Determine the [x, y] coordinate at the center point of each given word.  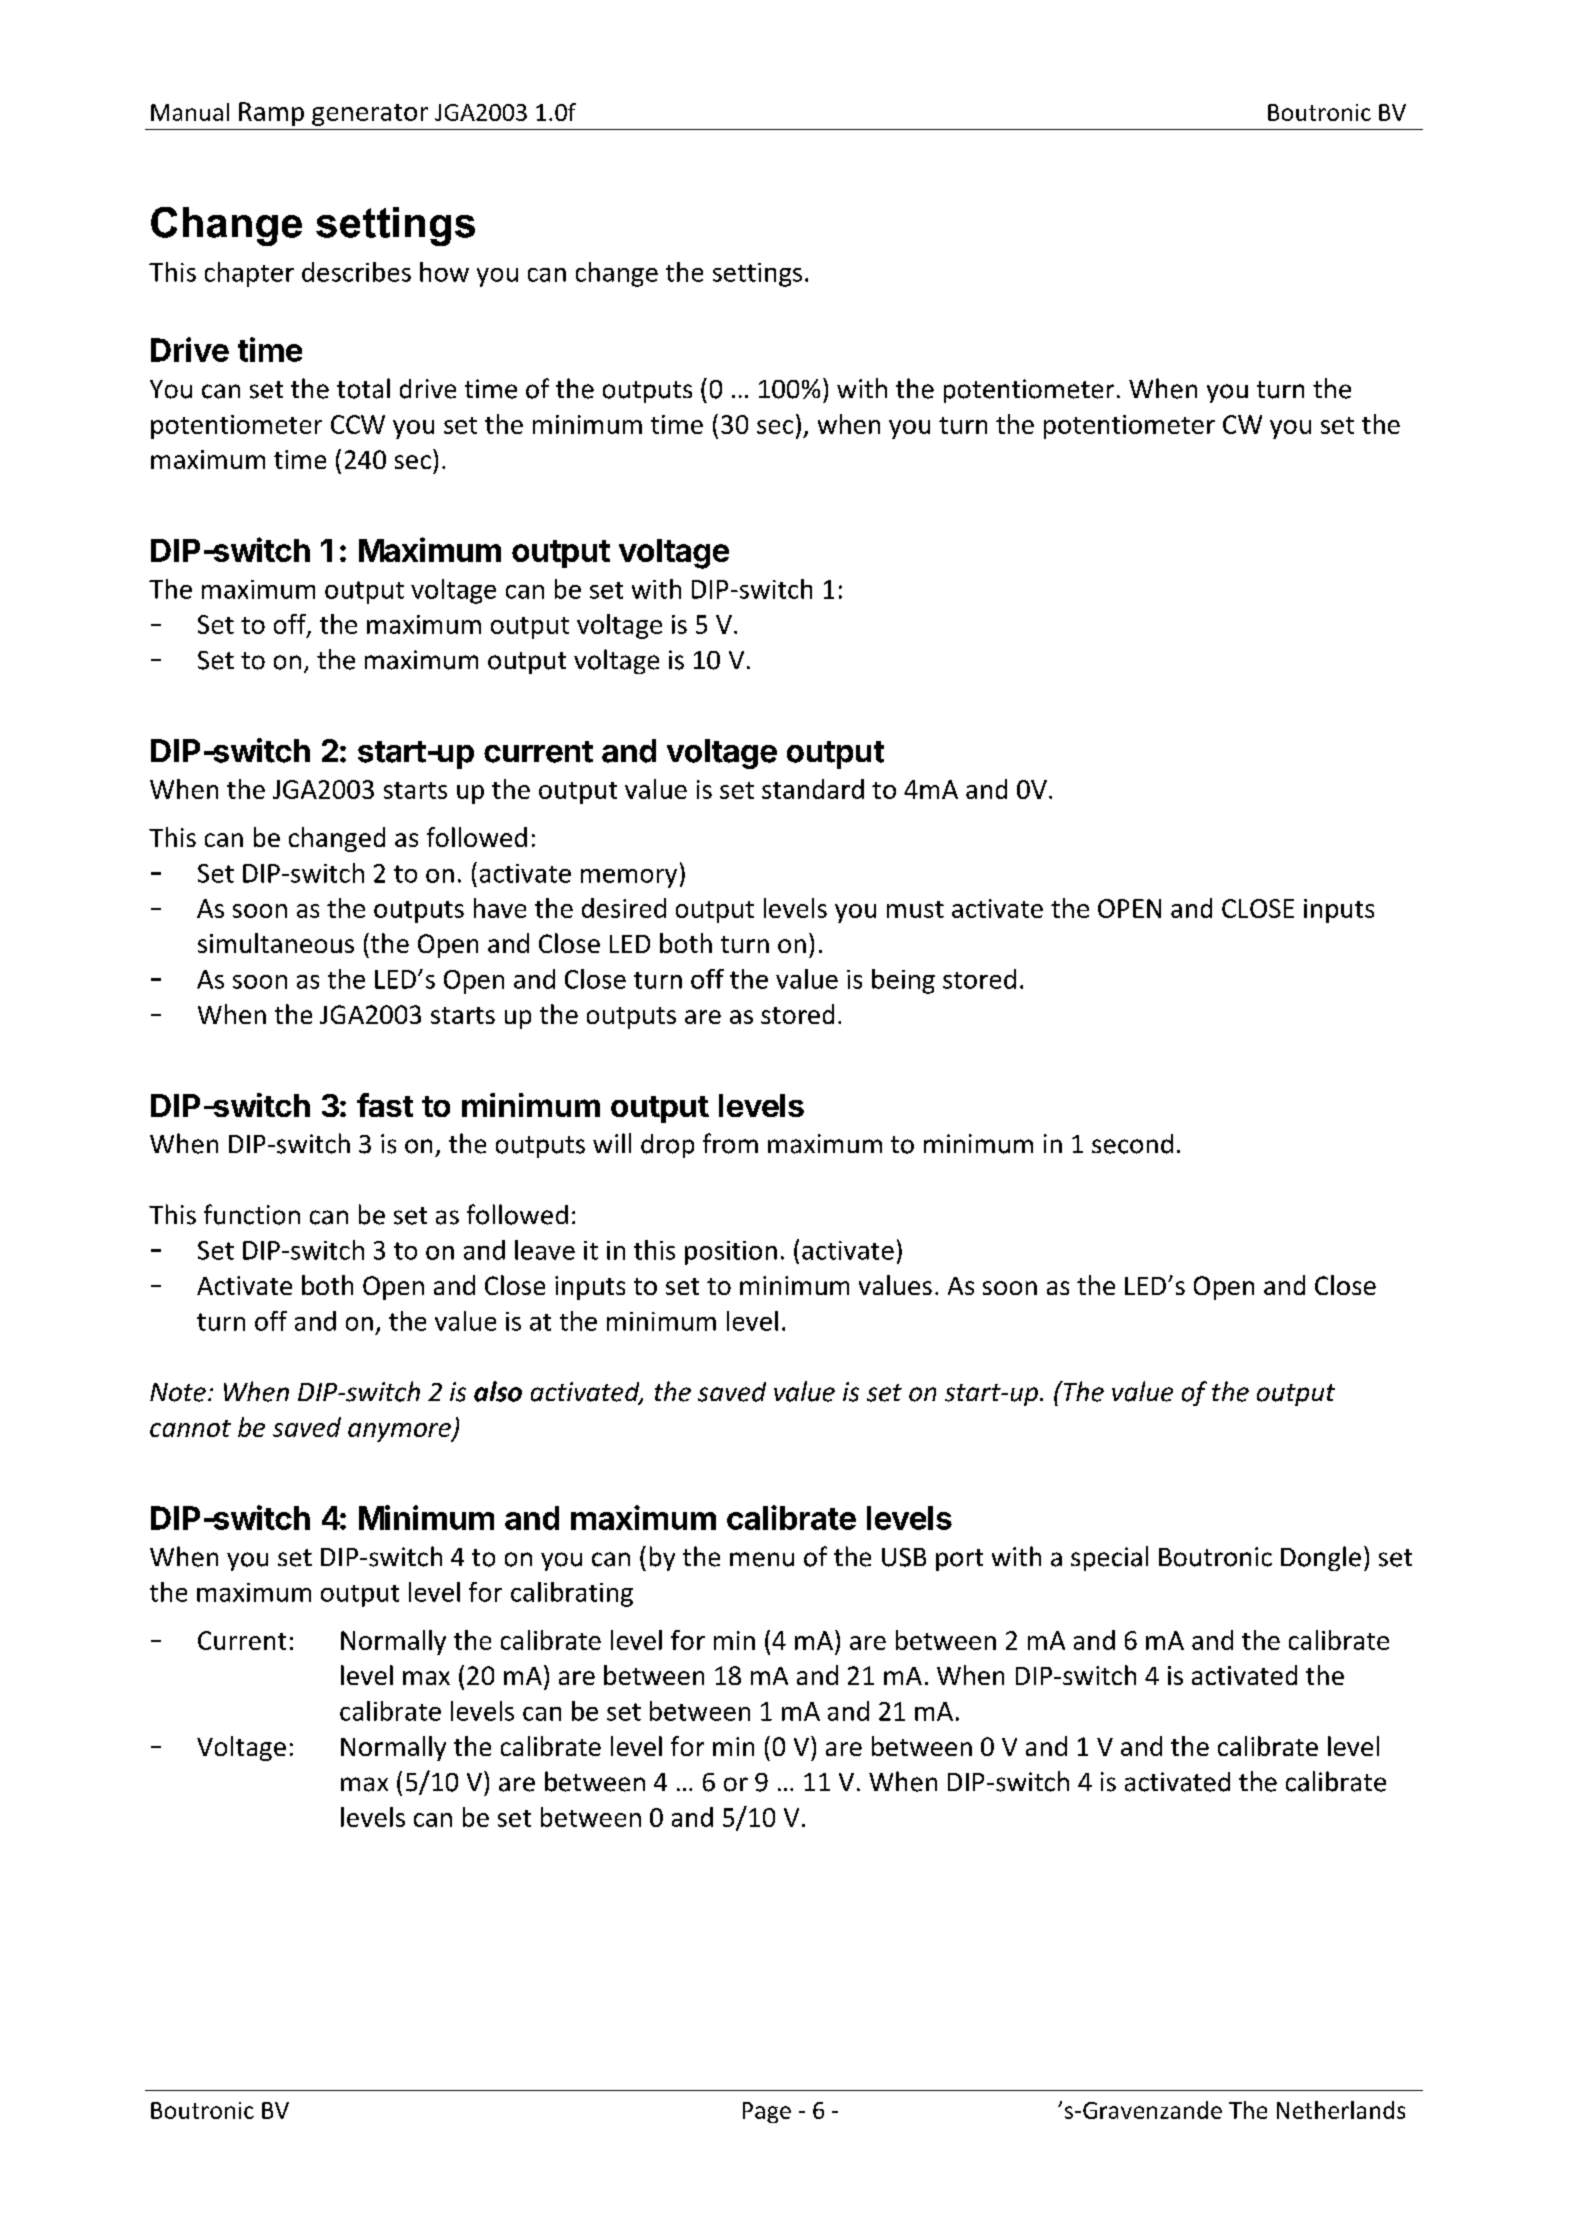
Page [767, 2112]
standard [813, 789]
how [444, 272]
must [915, 909]
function [252, 1214]
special [1109, 1558]
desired [624, 908]
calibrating [572, 1594]
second [1132, 1144]
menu [762, 1559]
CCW [358, 424]
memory [629, 878]
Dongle [1321, 1558]
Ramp [271, 114]
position [731, 1253]
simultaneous [276, 943]
